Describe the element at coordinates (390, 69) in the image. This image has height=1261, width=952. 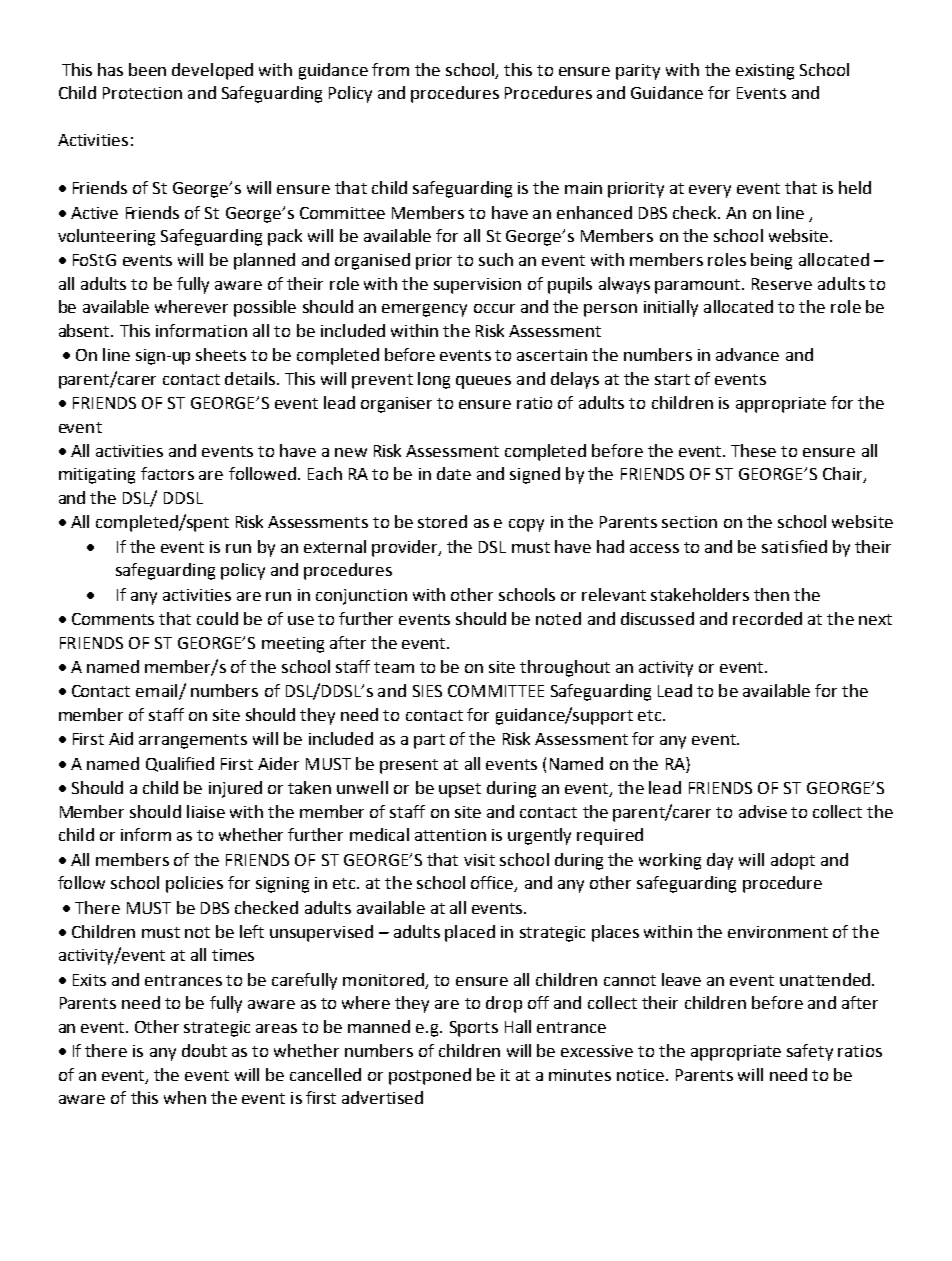
I see `from` at that location.
